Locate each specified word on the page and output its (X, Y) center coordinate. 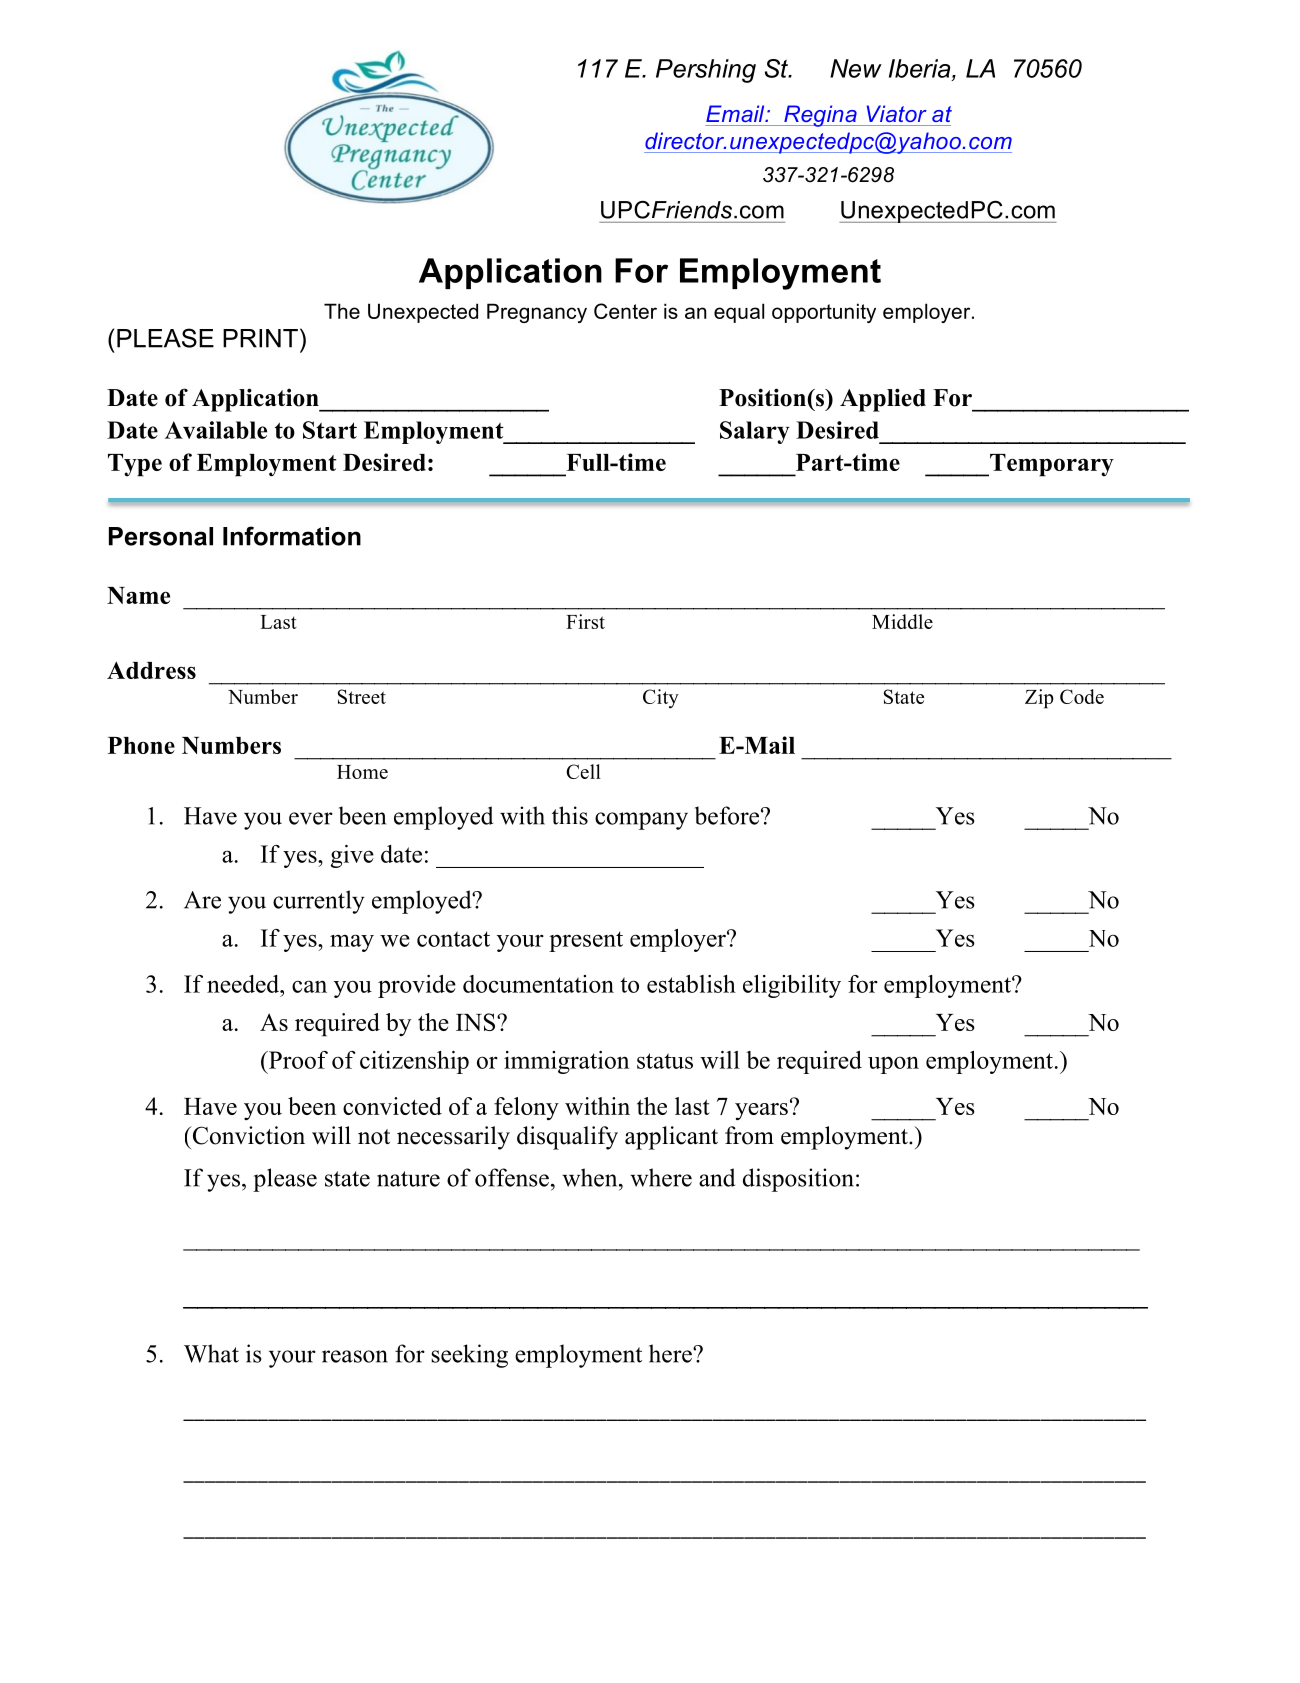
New (856, 68)
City (661, 699)
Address (151, 670)
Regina (820, 116)
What (211, 1353)
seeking (469, 1356)
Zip (1039, 699)
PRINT (260, 338)
